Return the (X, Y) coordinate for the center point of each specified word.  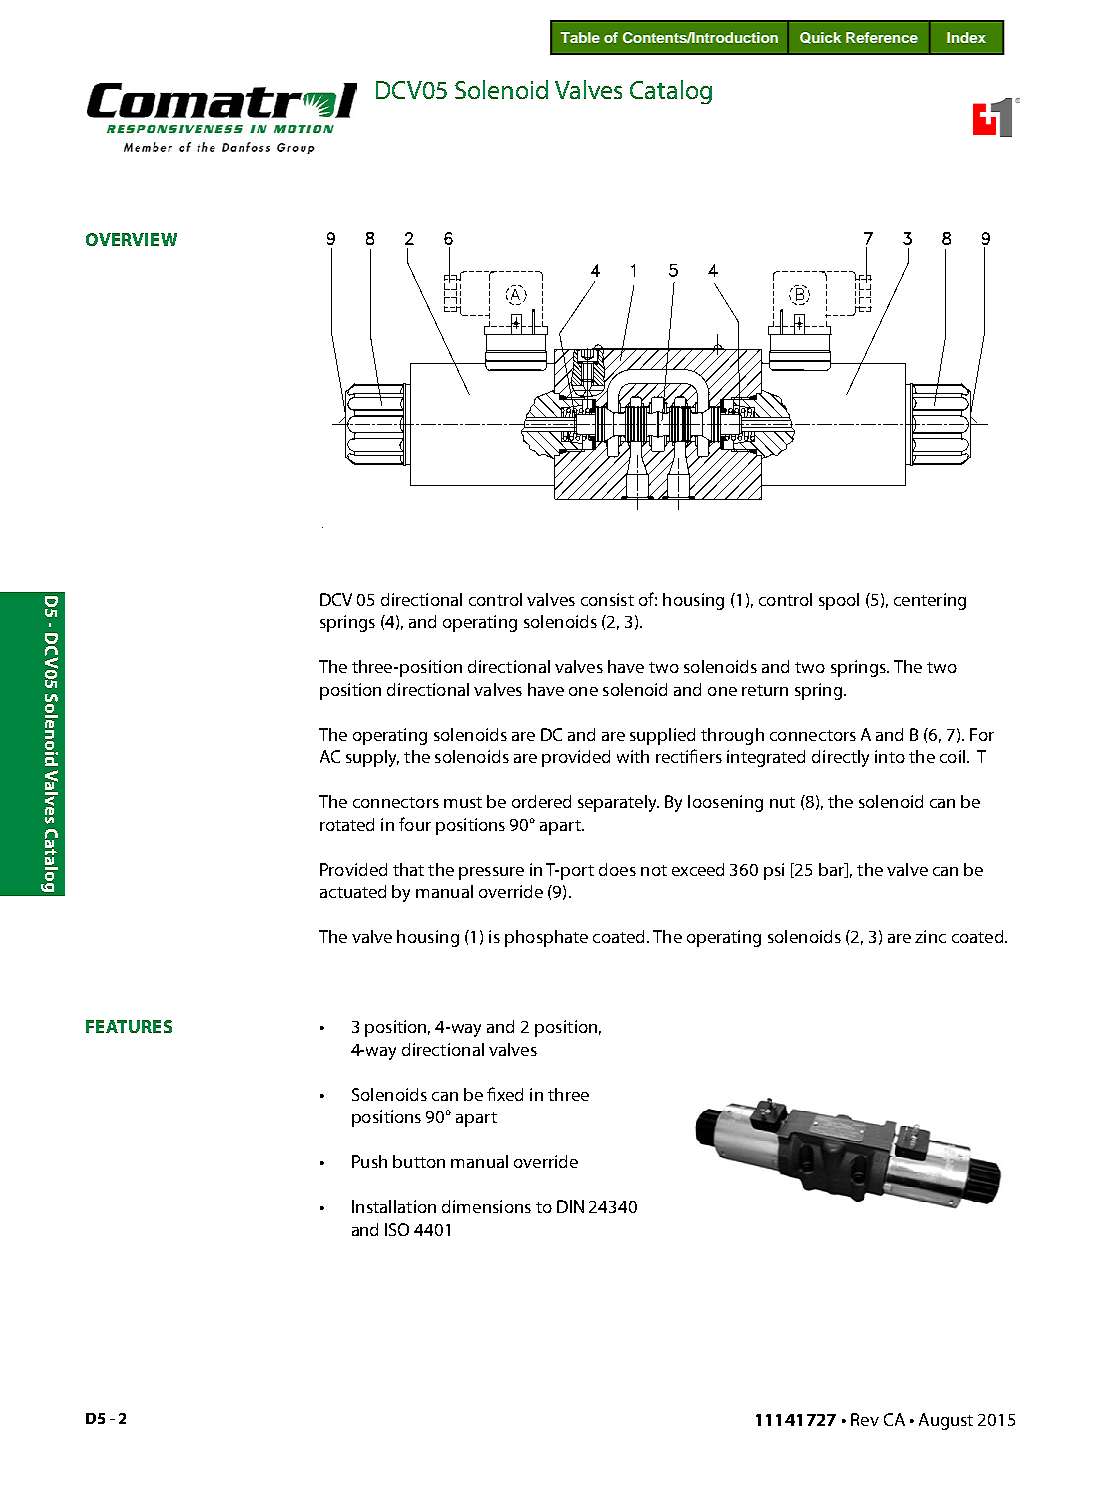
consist (607, 599)
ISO (397, 1229)
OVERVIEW (131, 239)
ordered (541, 801)
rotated (347, 824)
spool (839, 601)
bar (832, 870)
